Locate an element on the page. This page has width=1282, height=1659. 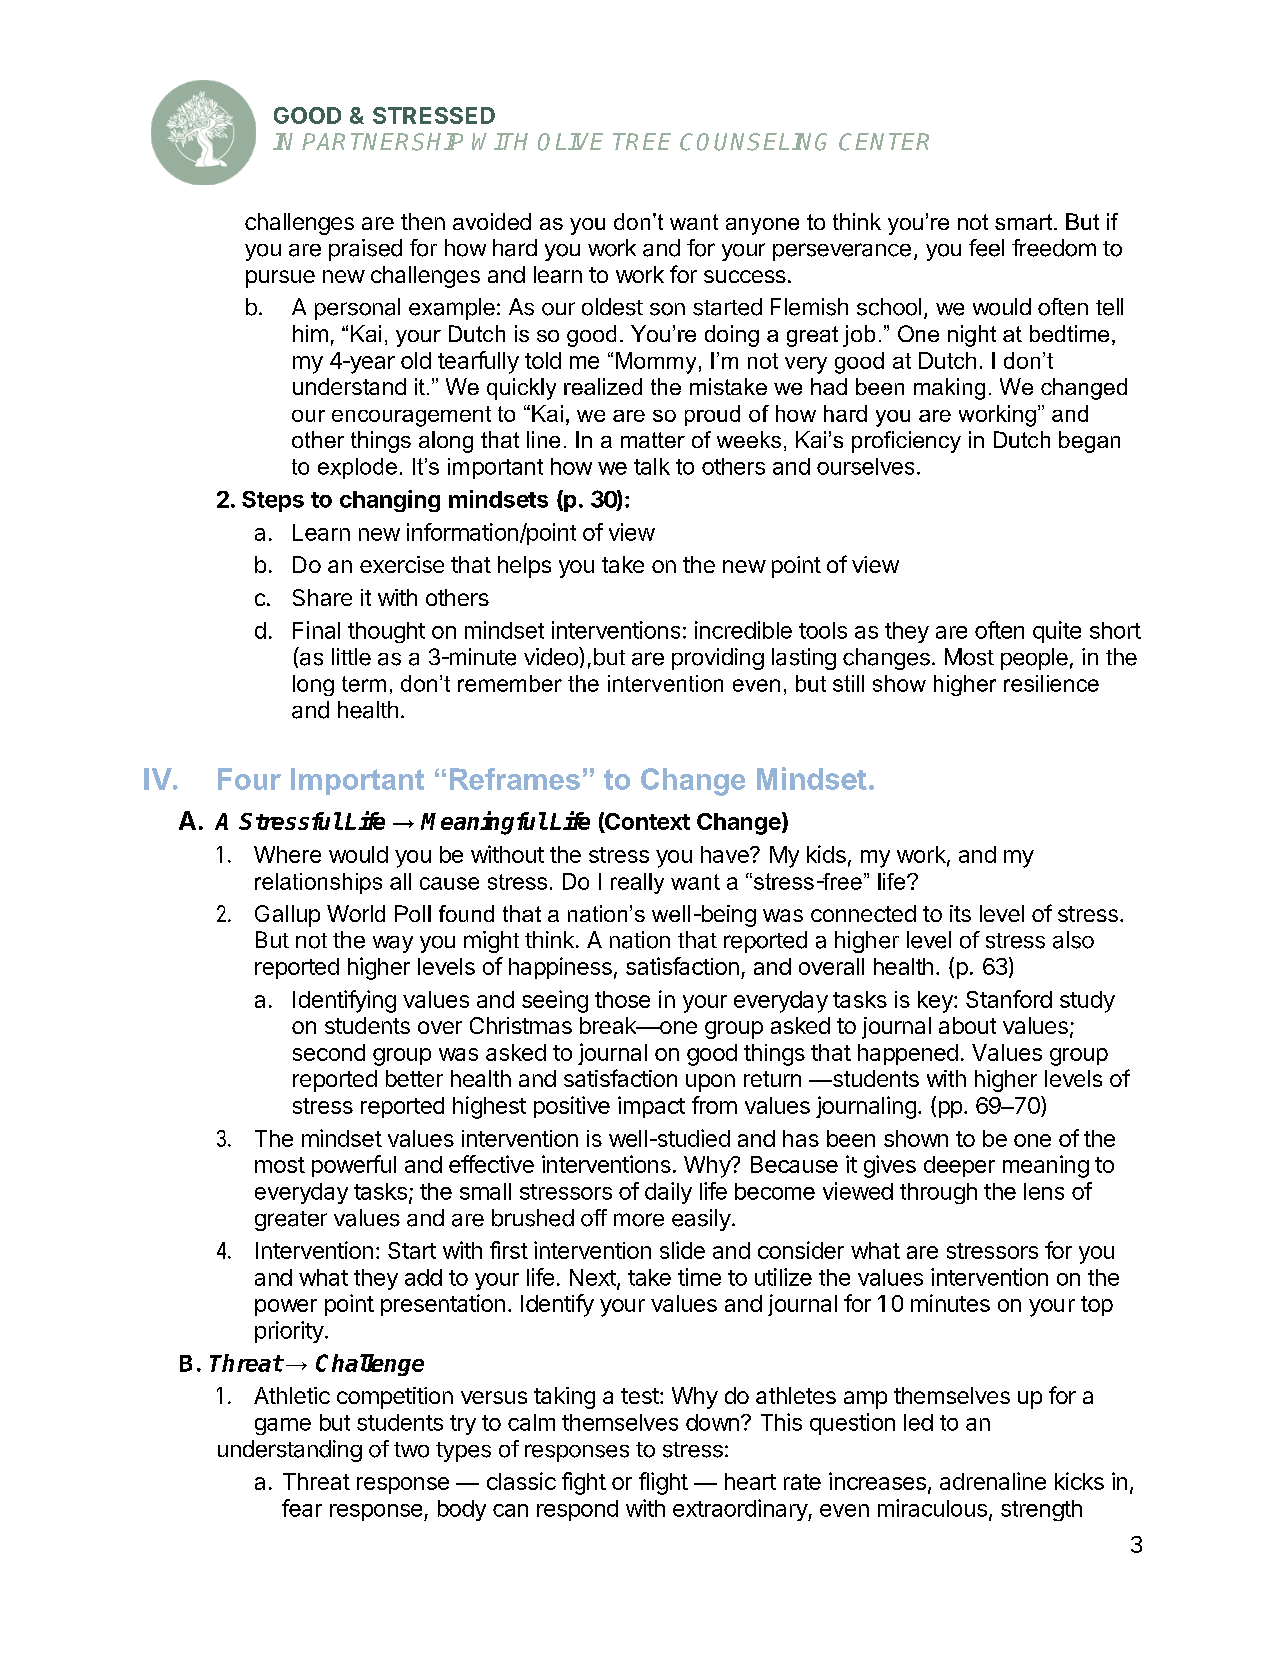
quite is located at coordinates (1057, 632).
